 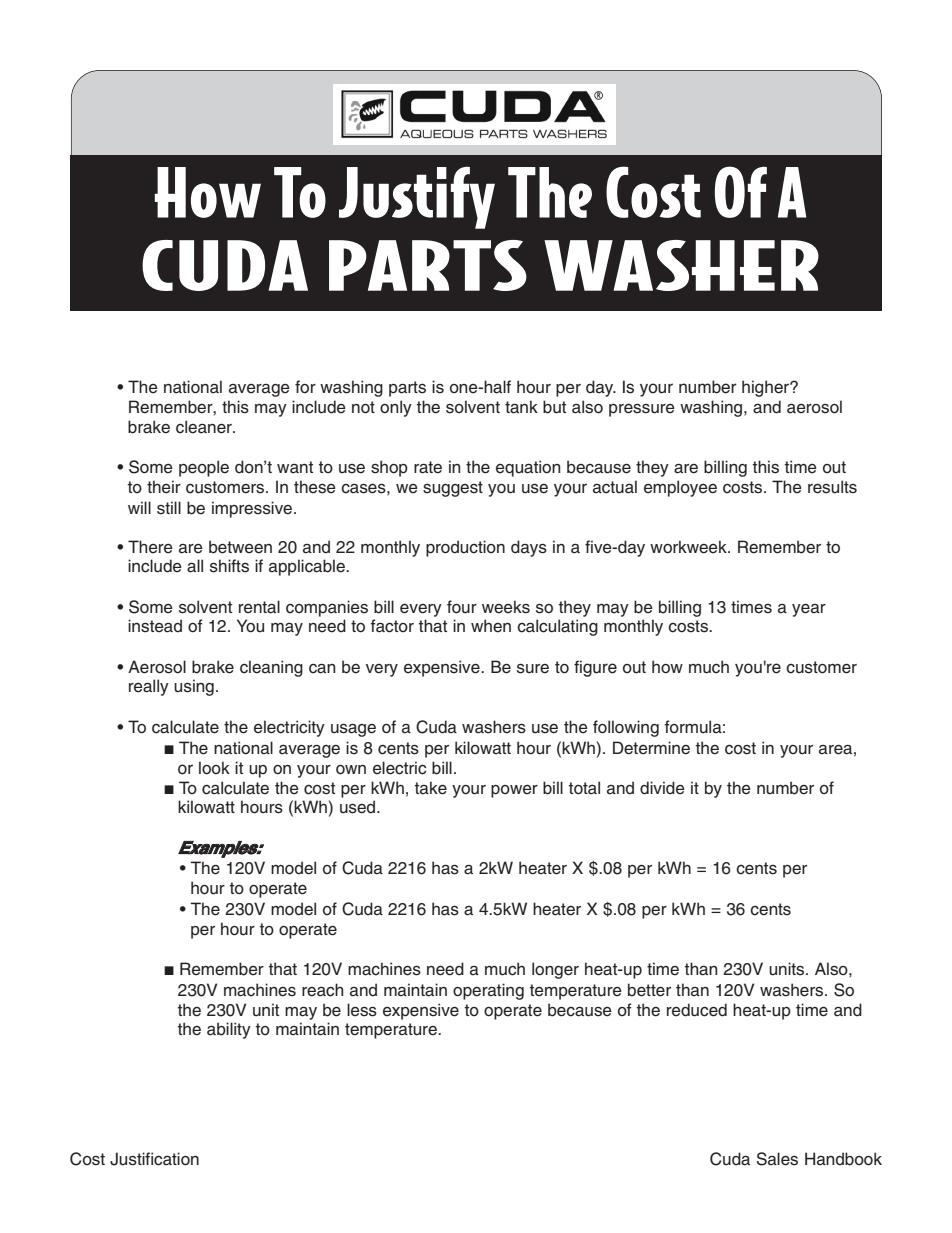 What do you see at coordinates (777, 1159) in the screenshot?
I see `Sales` at bounding box center [777, 1159].
